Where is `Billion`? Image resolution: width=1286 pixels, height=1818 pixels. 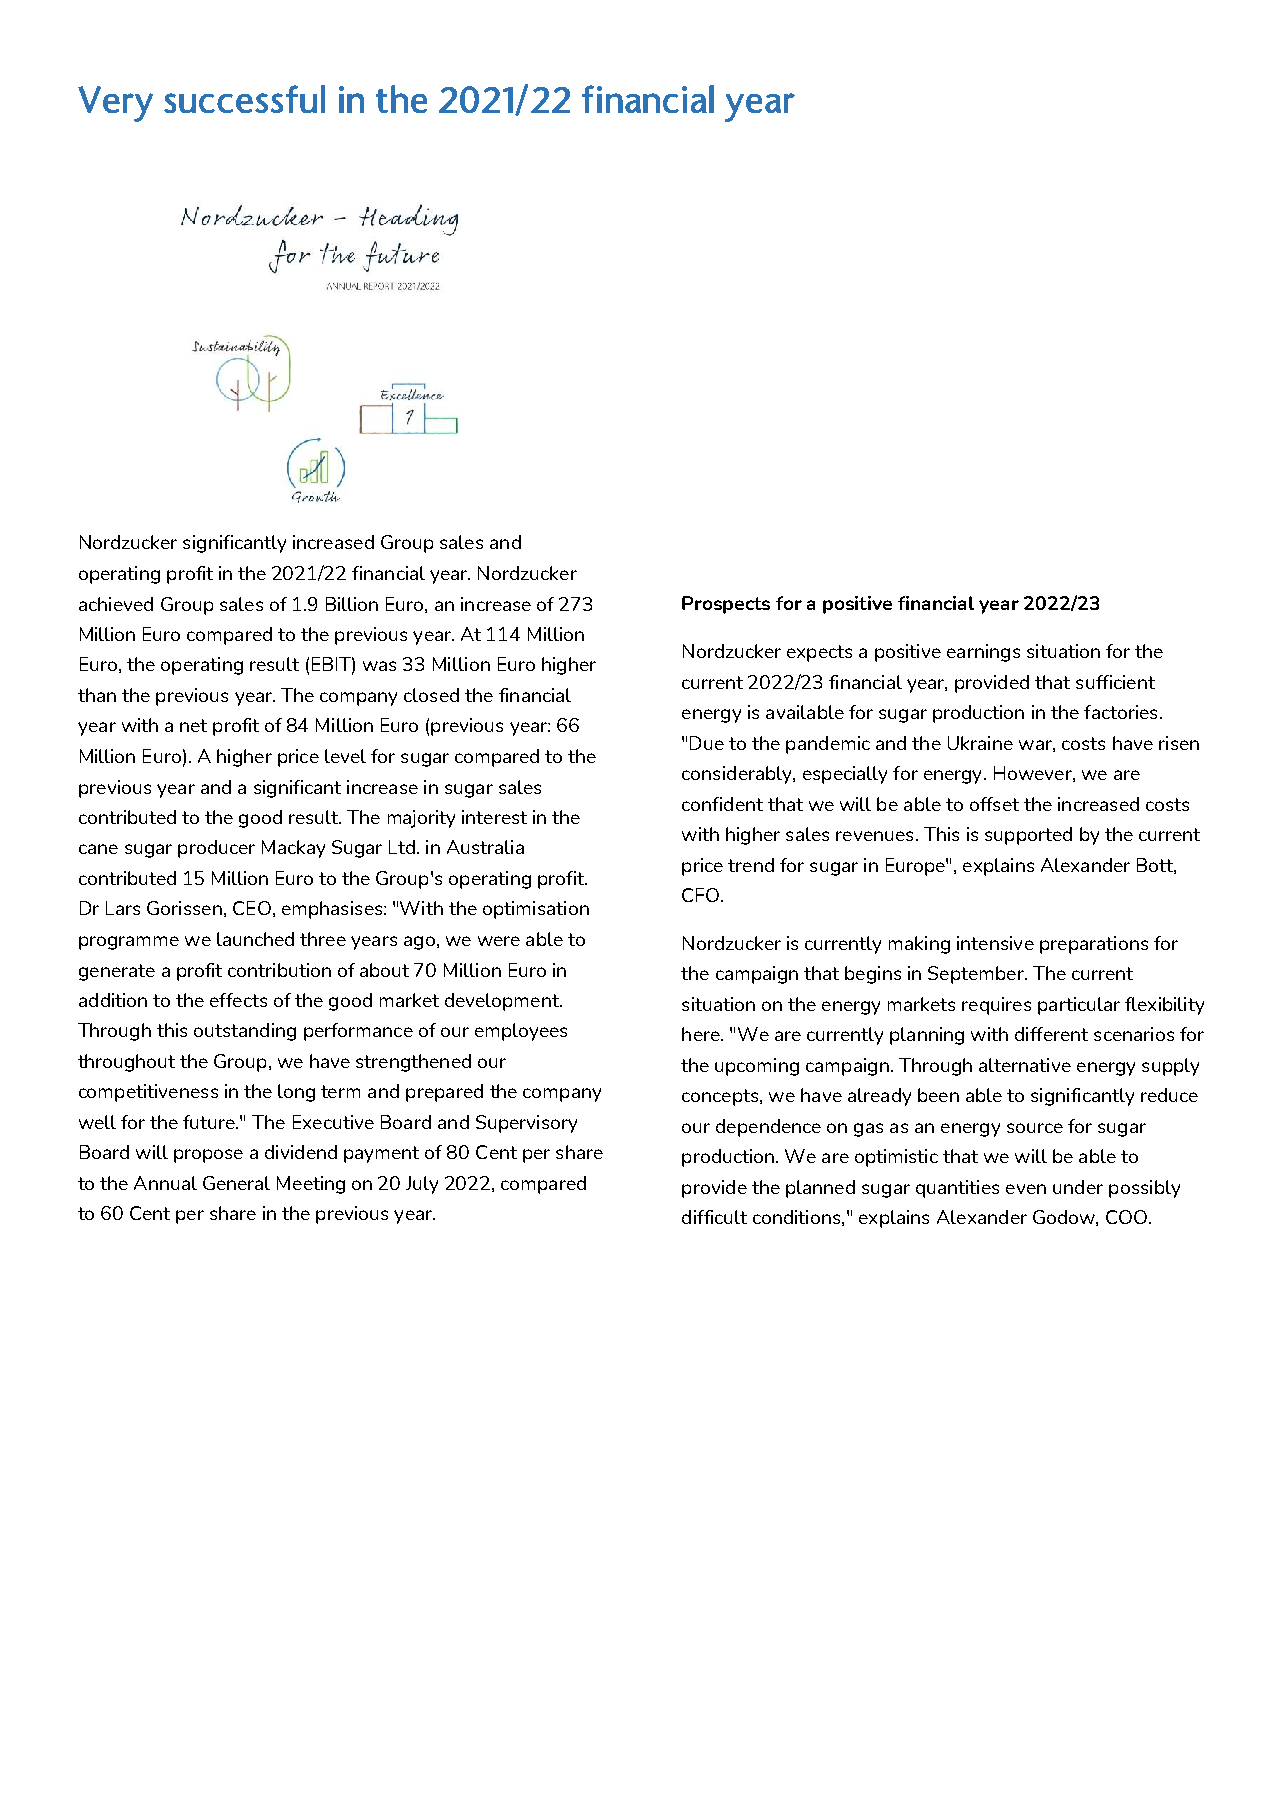
Billion is located at coordinates (352, 604).
